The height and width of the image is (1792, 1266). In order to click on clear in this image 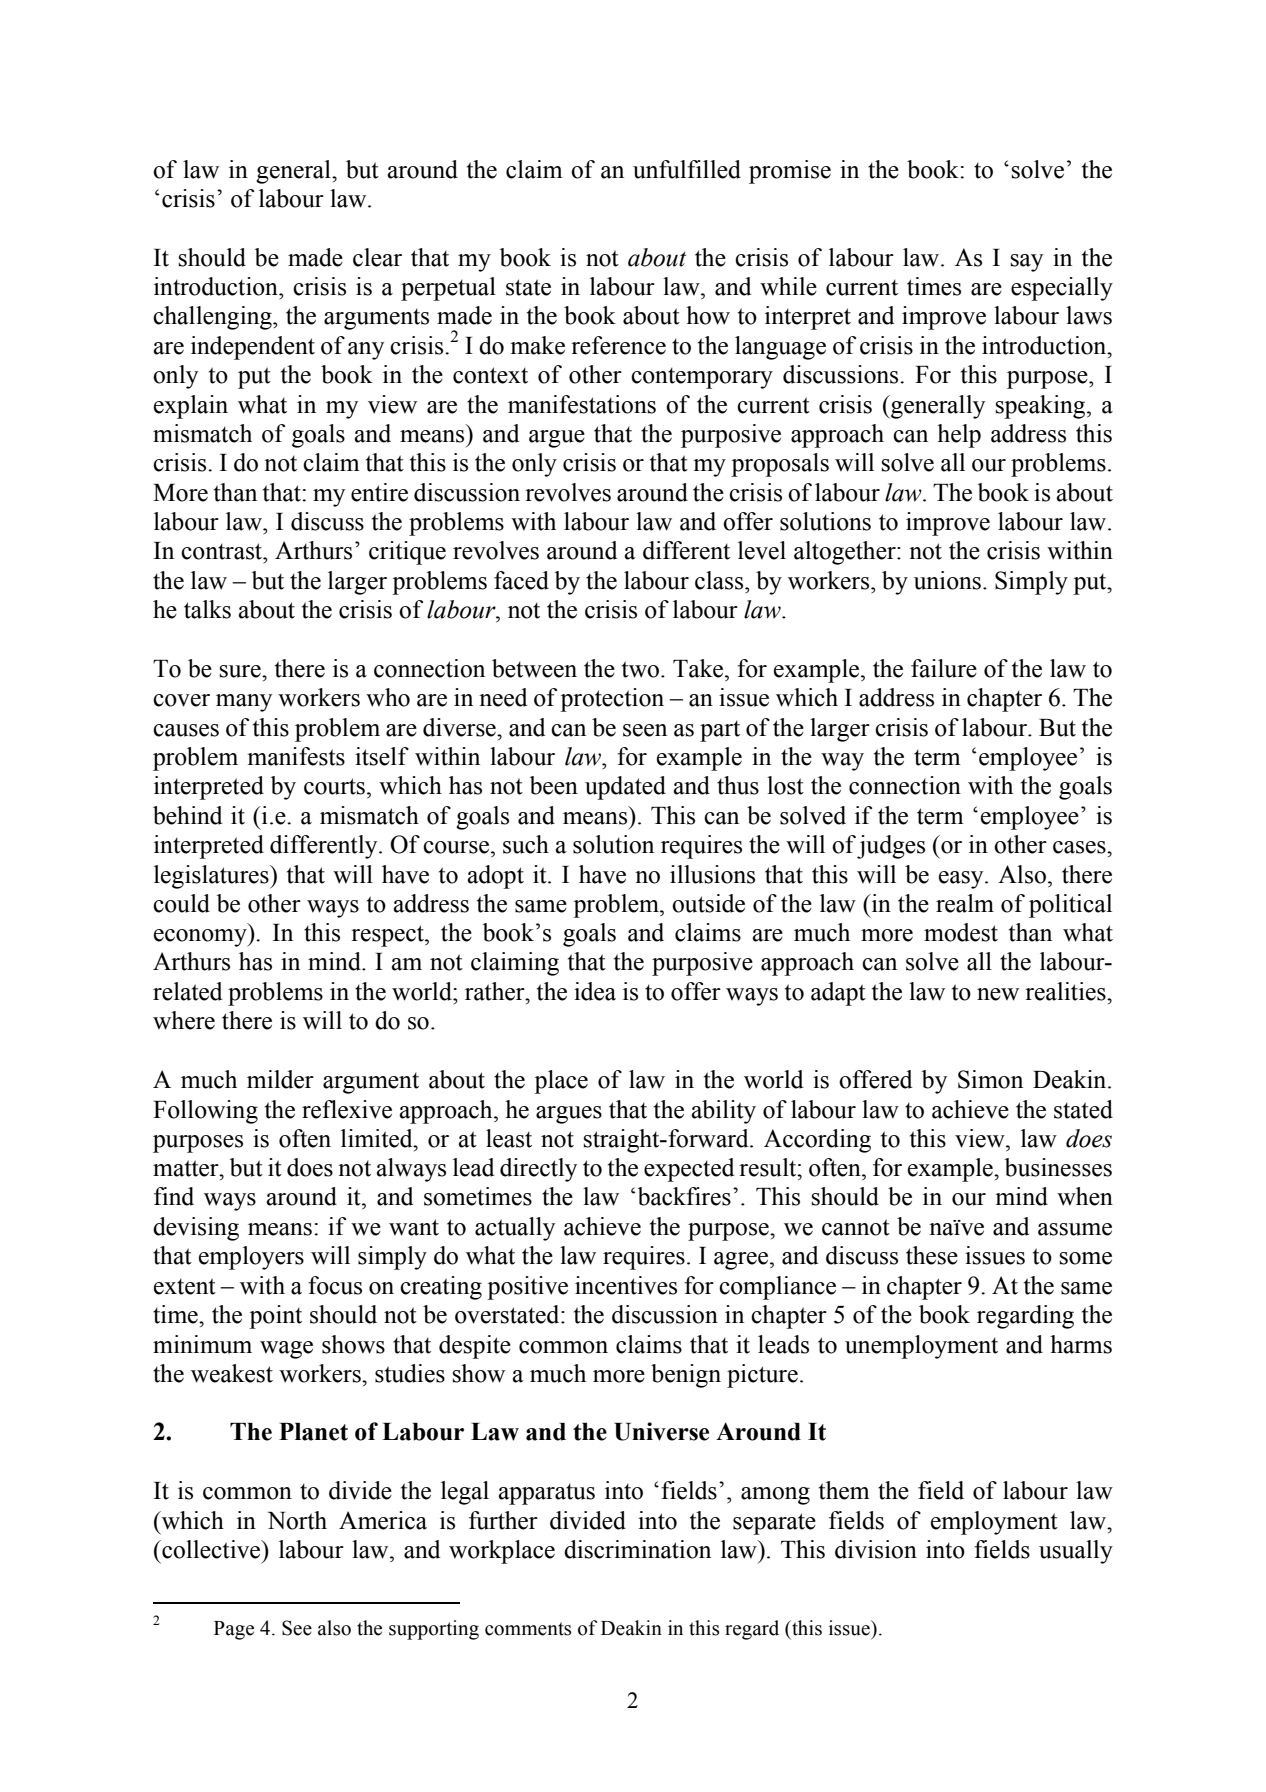, I will do `click(377, 257)`.
